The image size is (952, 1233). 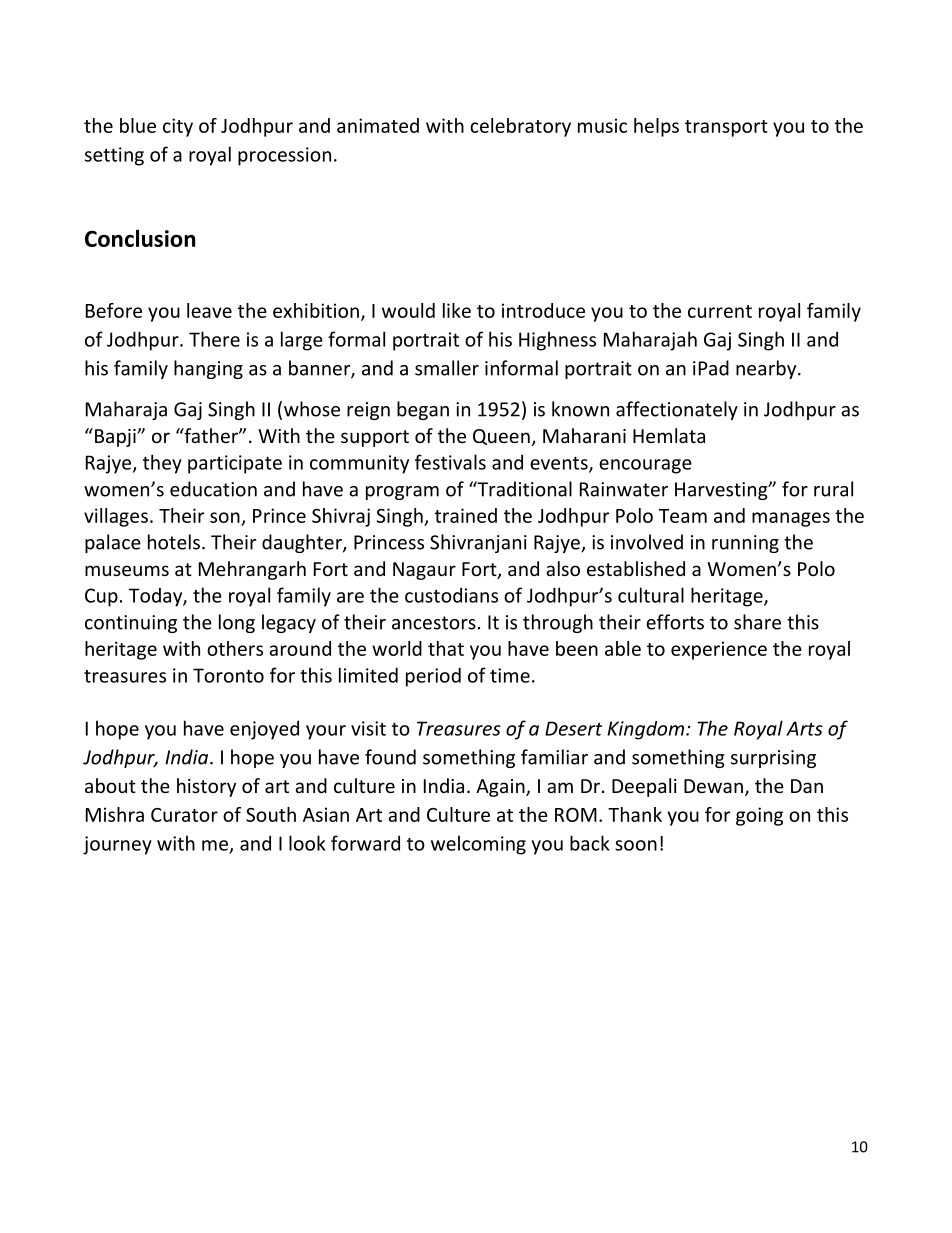 What do you see at coordinates (722, 491) in the screenshot?
I see `Harvesting` at bounding box center [722, 491].
